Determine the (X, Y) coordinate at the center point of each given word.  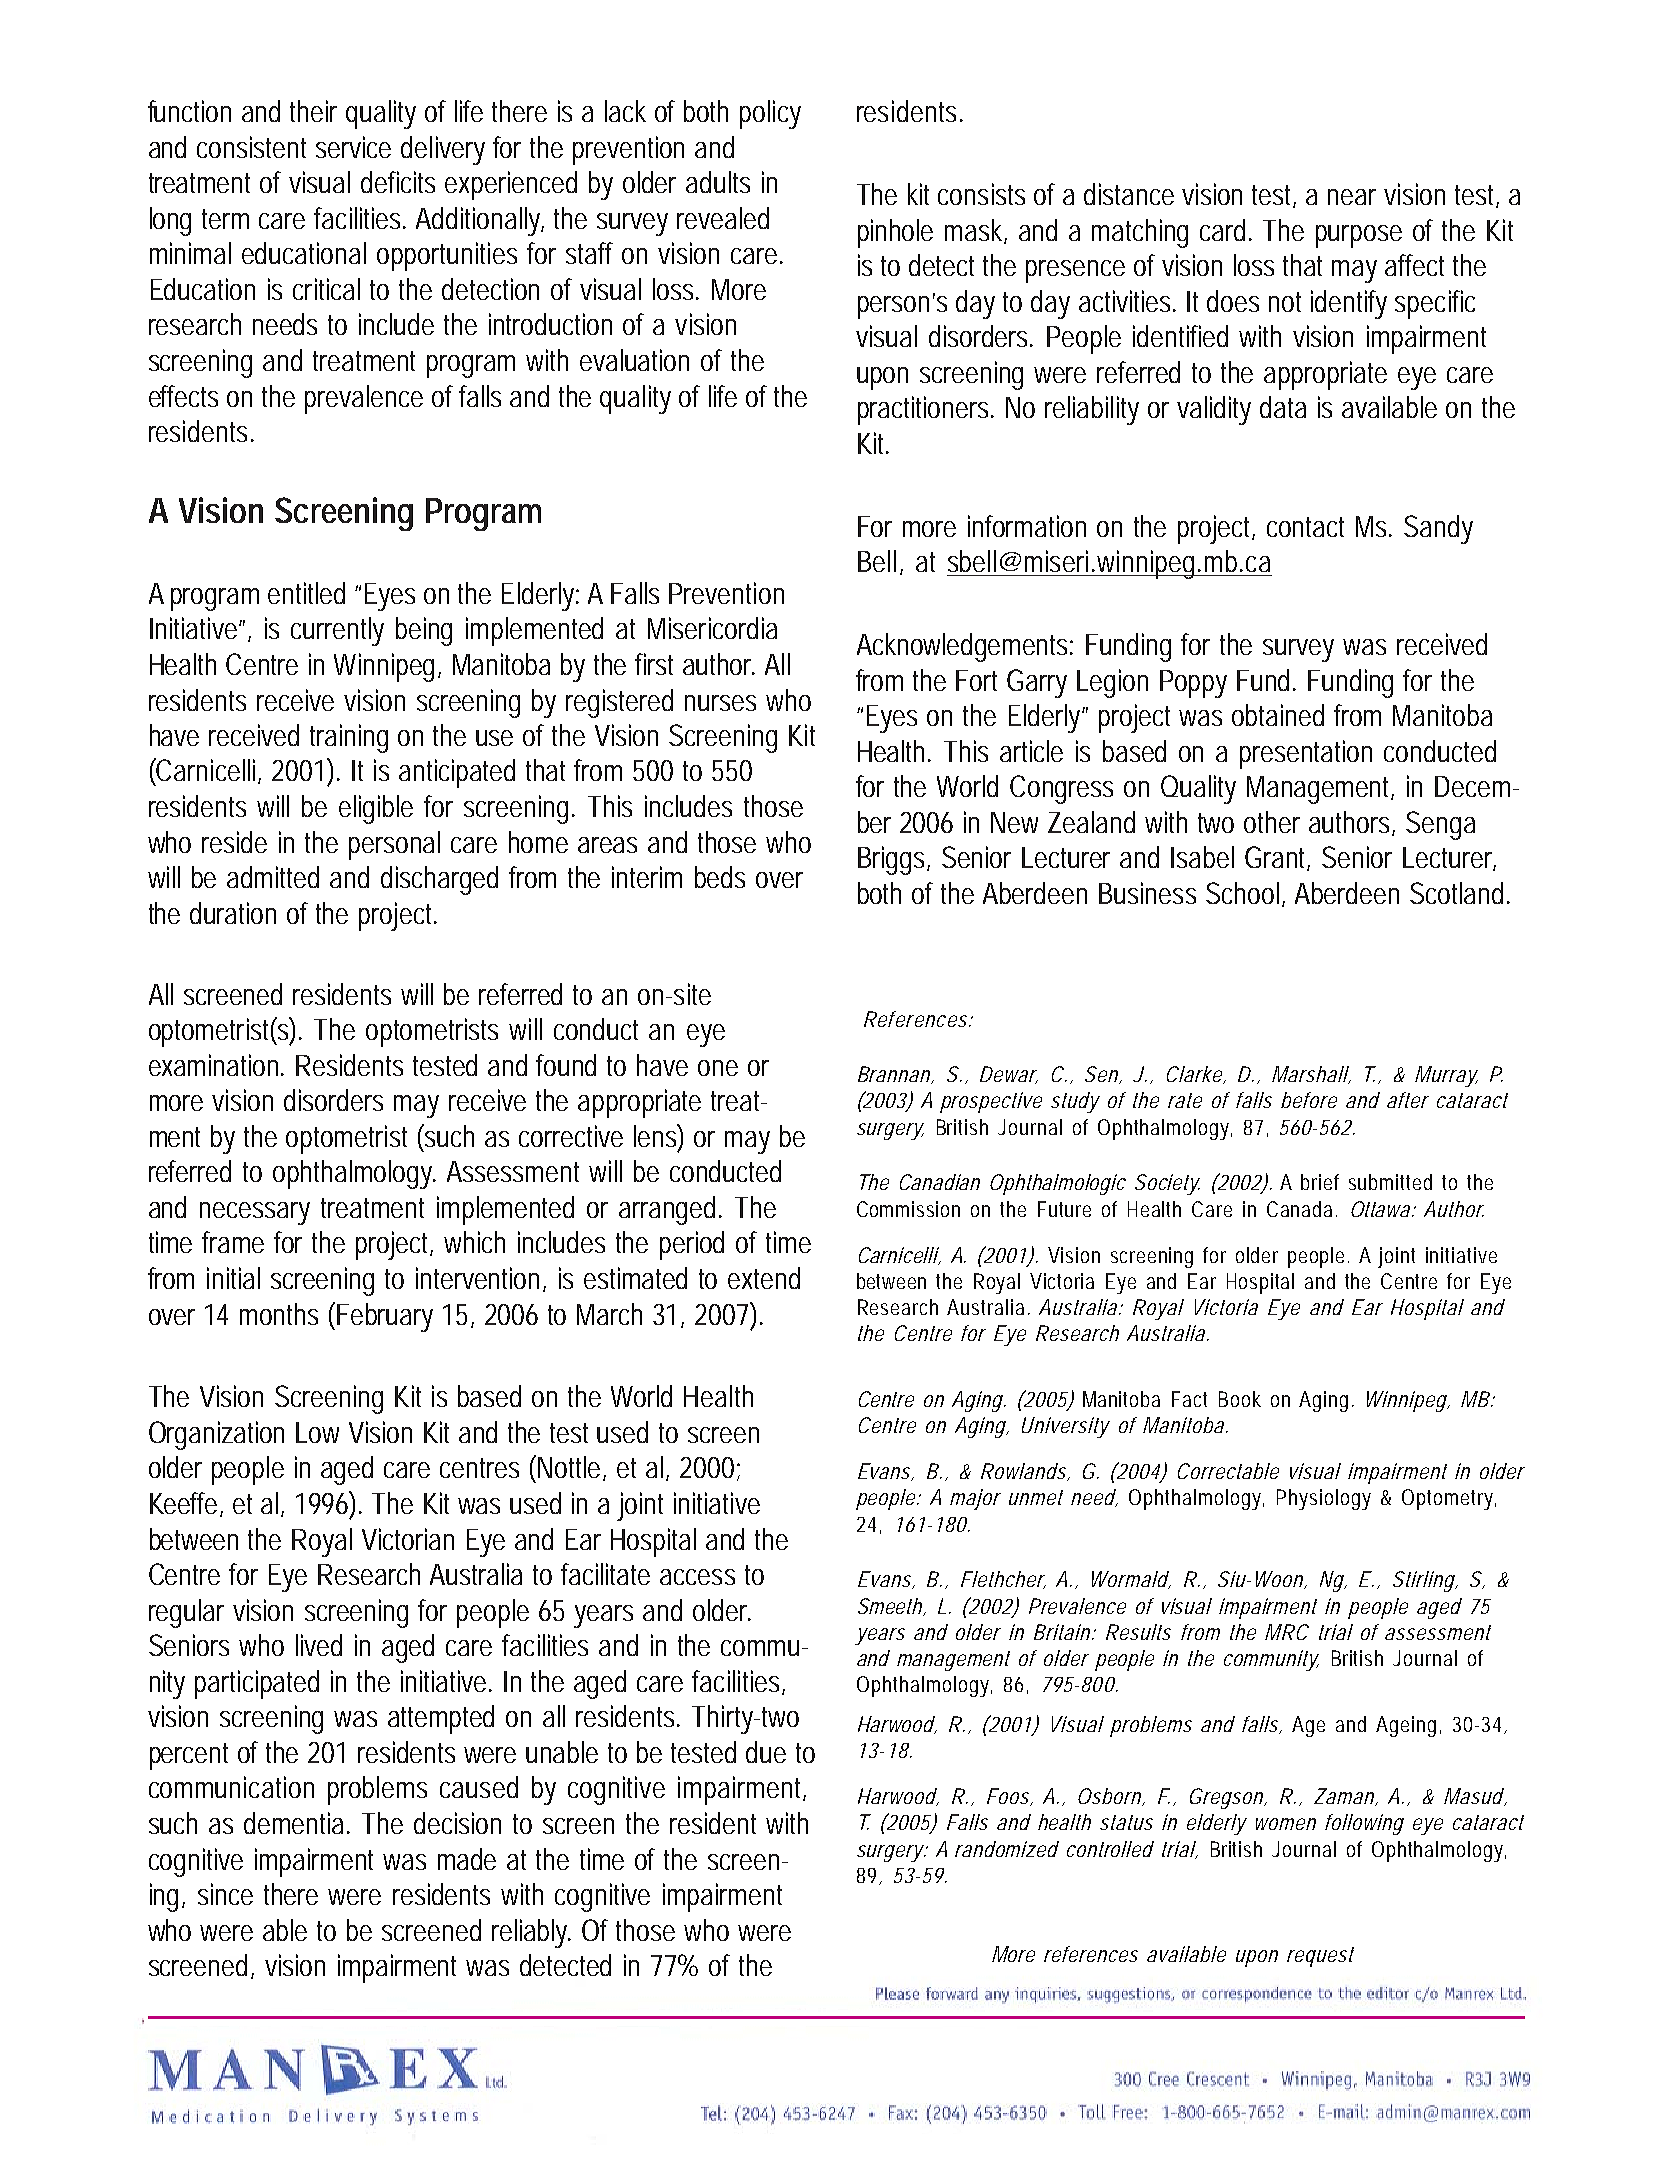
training (349, 738)
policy (770, 114)
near (1352, 197)
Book (1240, 1399)
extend (764, 1278)
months (279, 1314)
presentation (1306, 754)
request (1320, 1957)
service (353, 147)
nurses (720, 703)
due (766, 1752)
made (467, 1859)
